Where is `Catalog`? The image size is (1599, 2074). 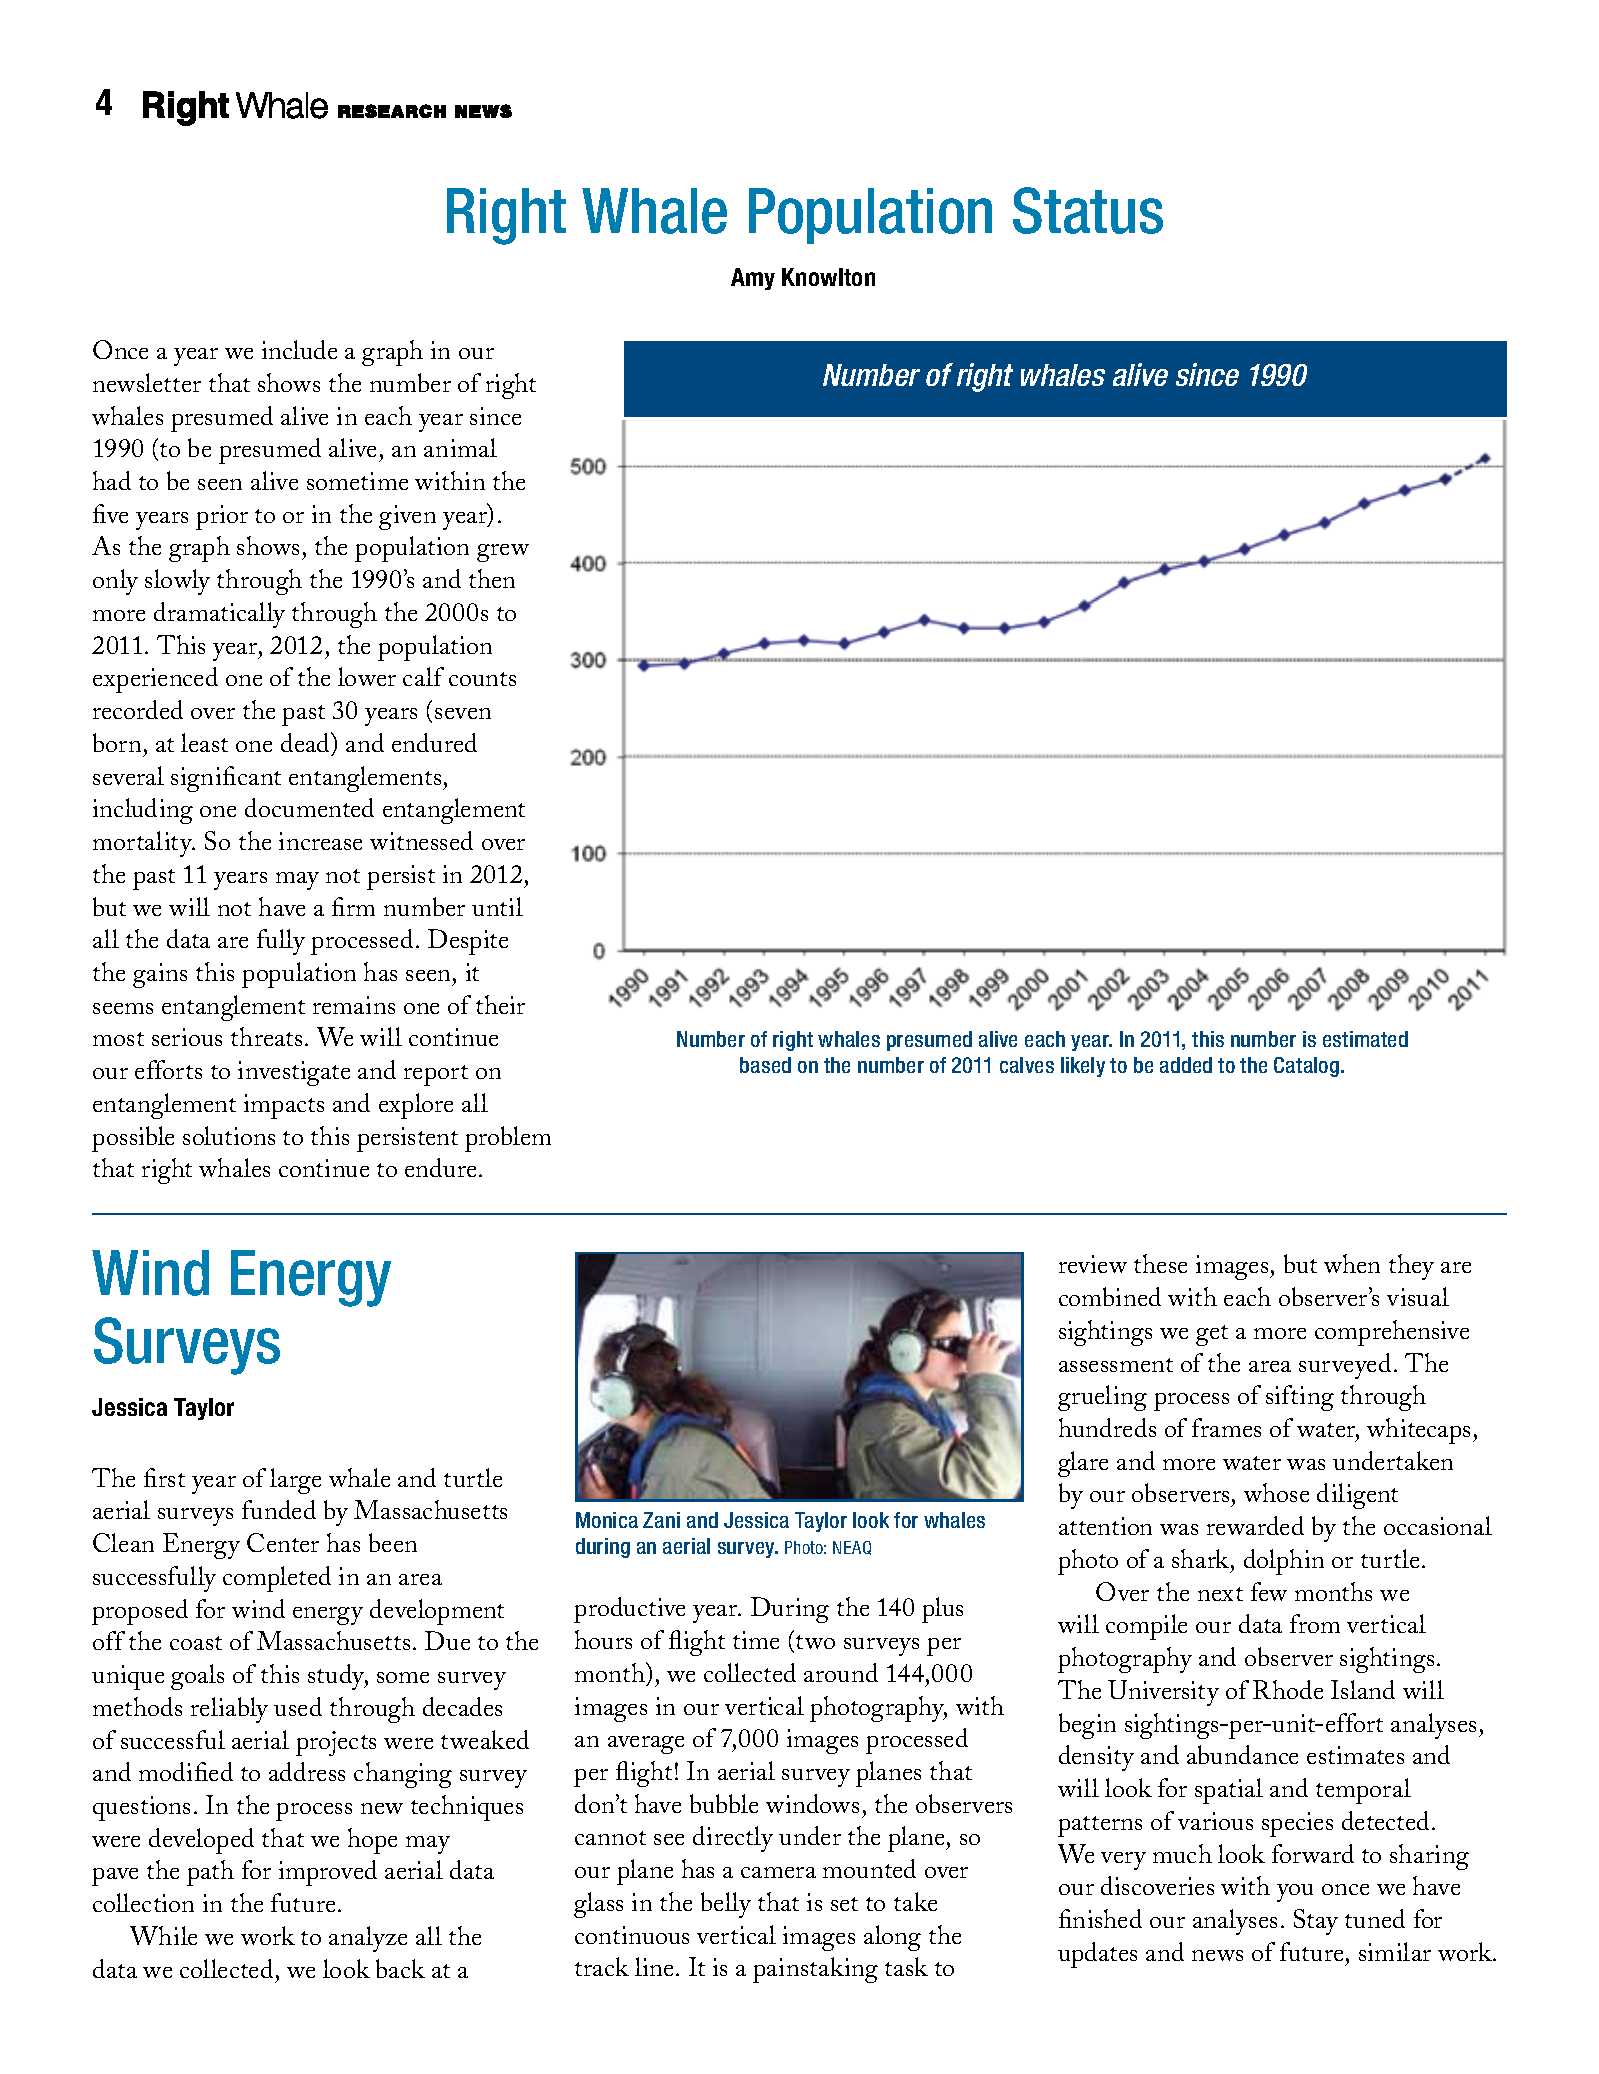 Catalog is located at coordinates (1308, 1067).
